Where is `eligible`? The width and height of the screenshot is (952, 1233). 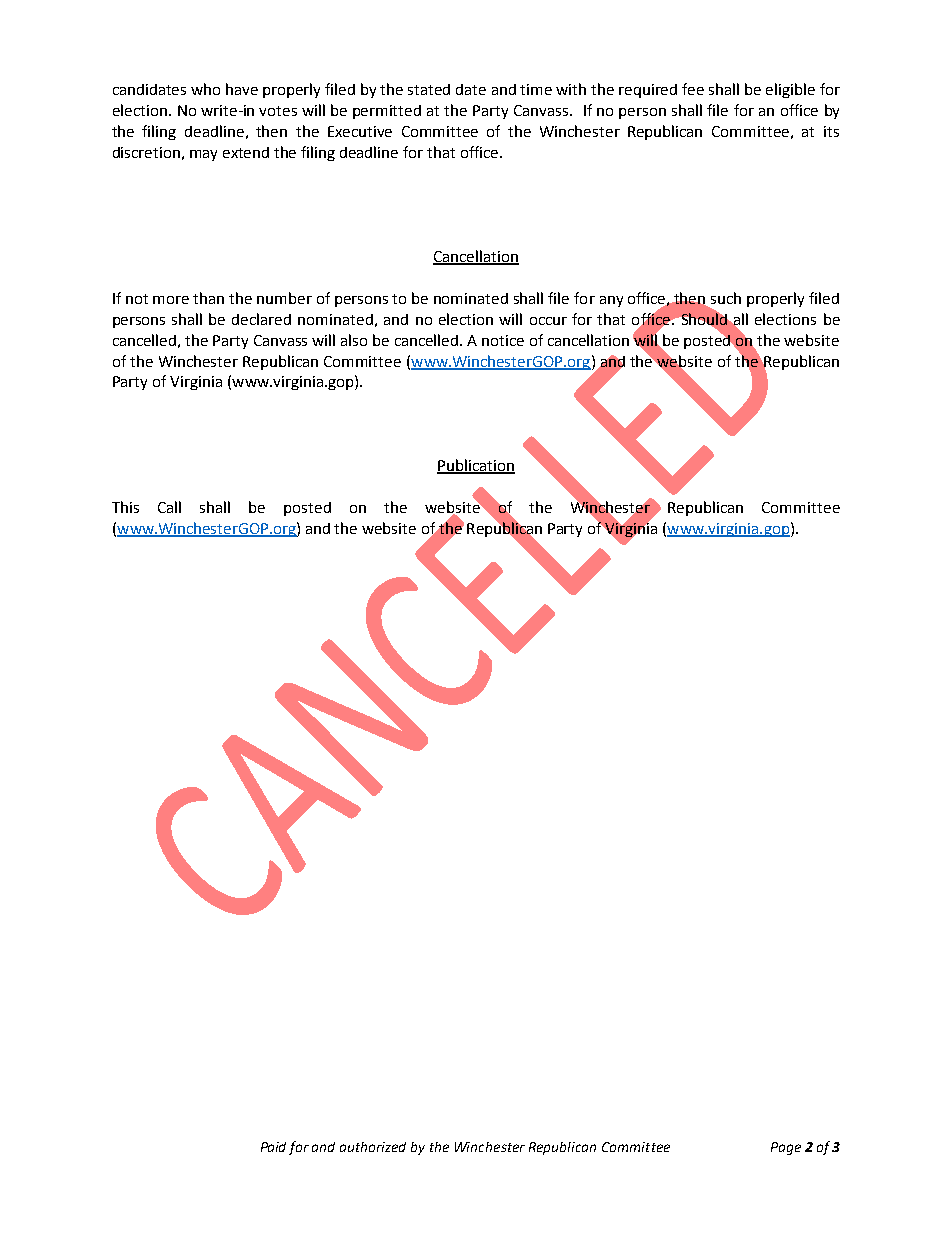 eligible is located at coordinates (790, 90).
